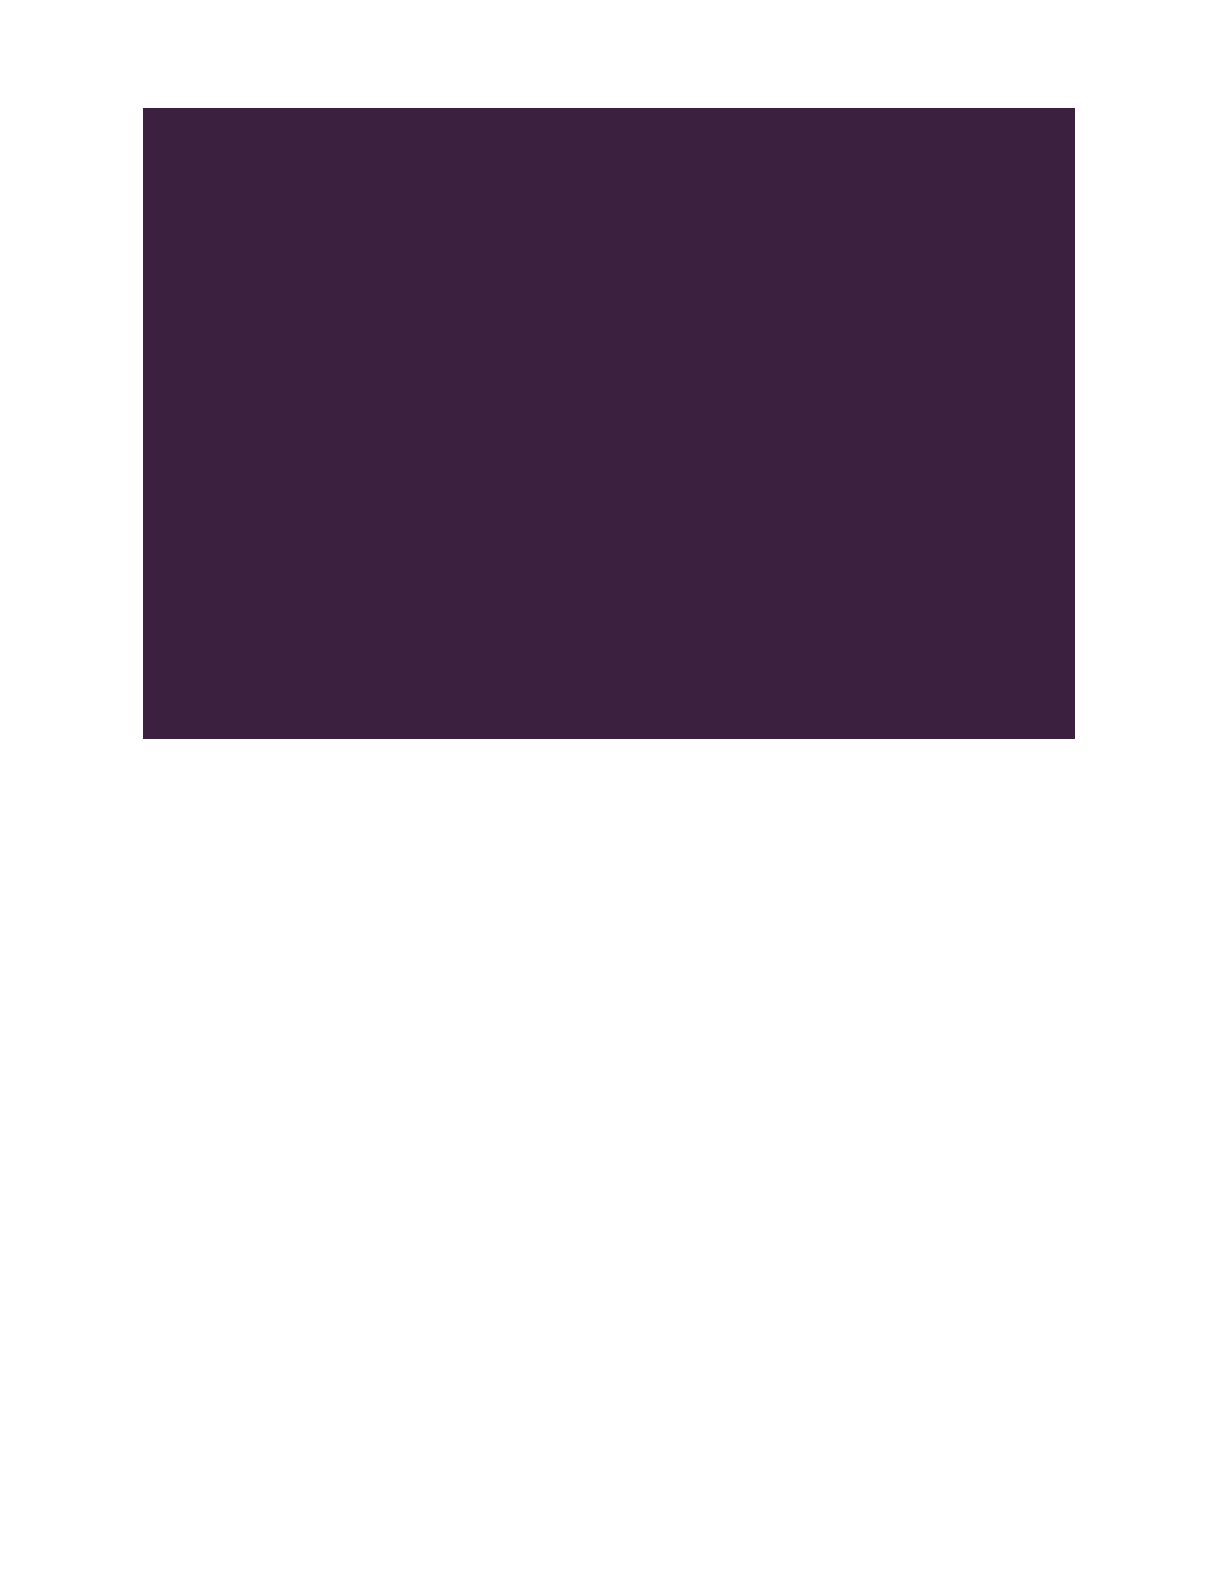  I want to click on Representative, so click(496, 659).
